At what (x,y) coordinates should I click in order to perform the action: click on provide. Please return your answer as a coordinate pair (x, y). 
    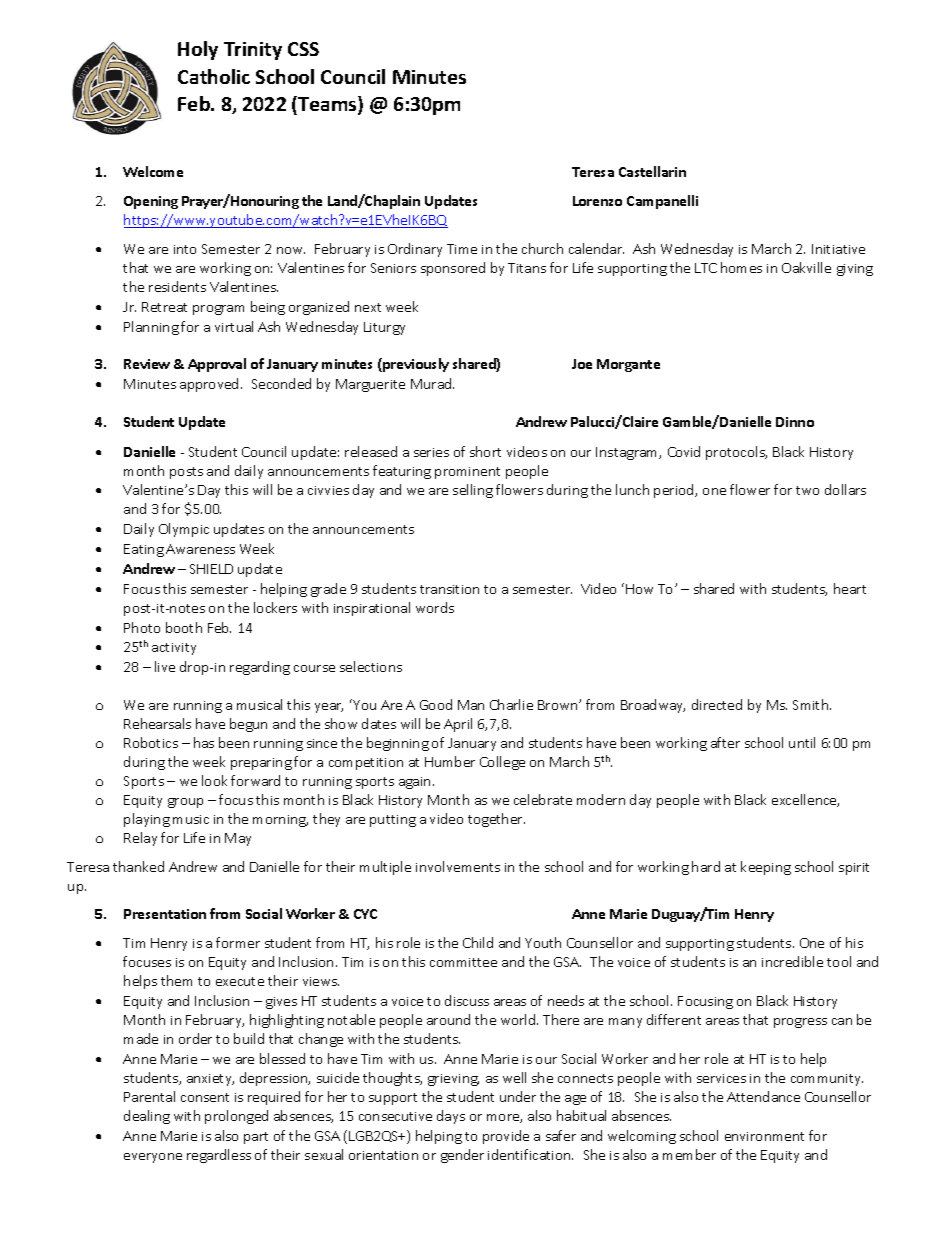
    Looking at the image, I should click on (506, 1137).
